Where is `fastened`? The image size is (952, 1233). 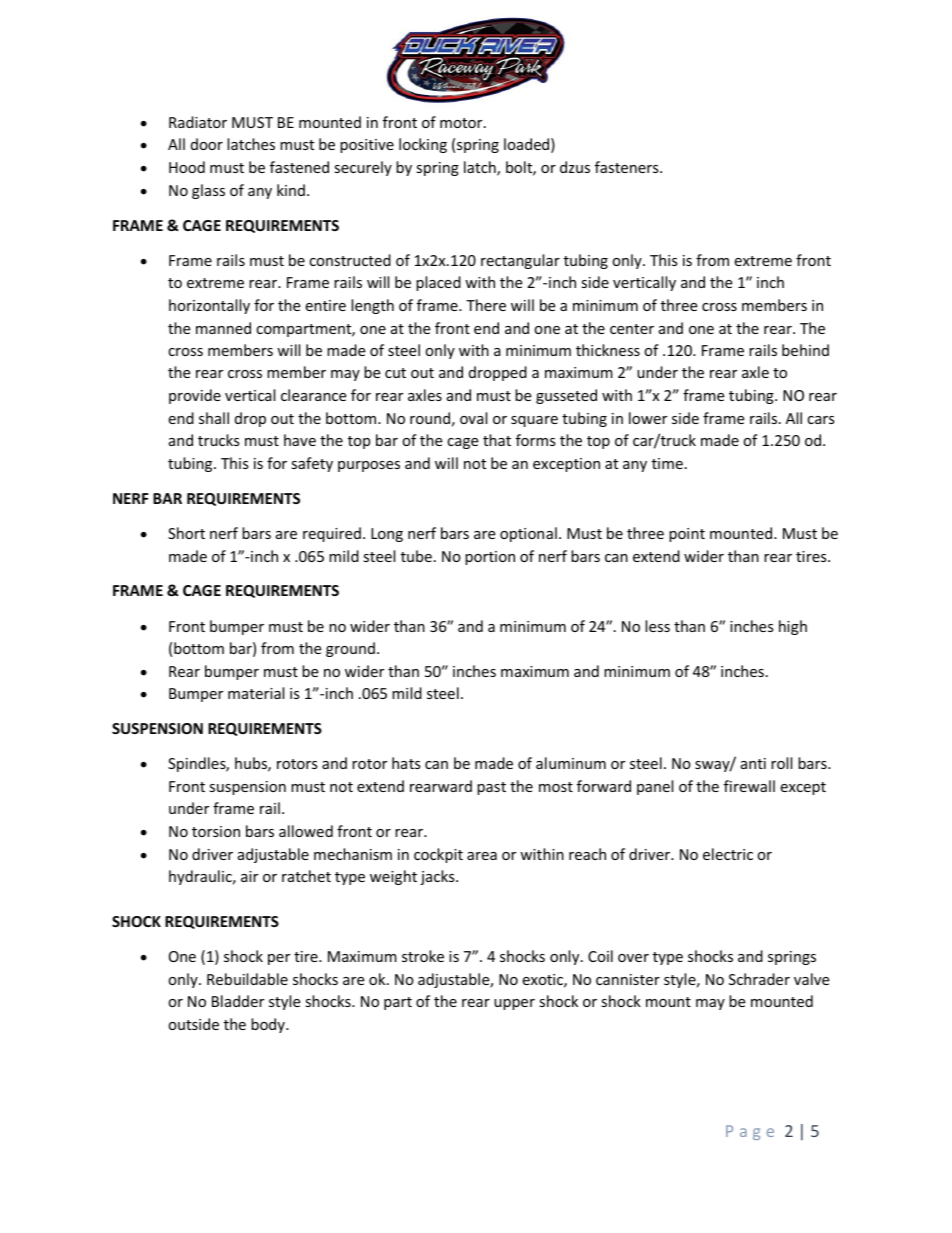 fastened is located at coordinates (299, 167).
